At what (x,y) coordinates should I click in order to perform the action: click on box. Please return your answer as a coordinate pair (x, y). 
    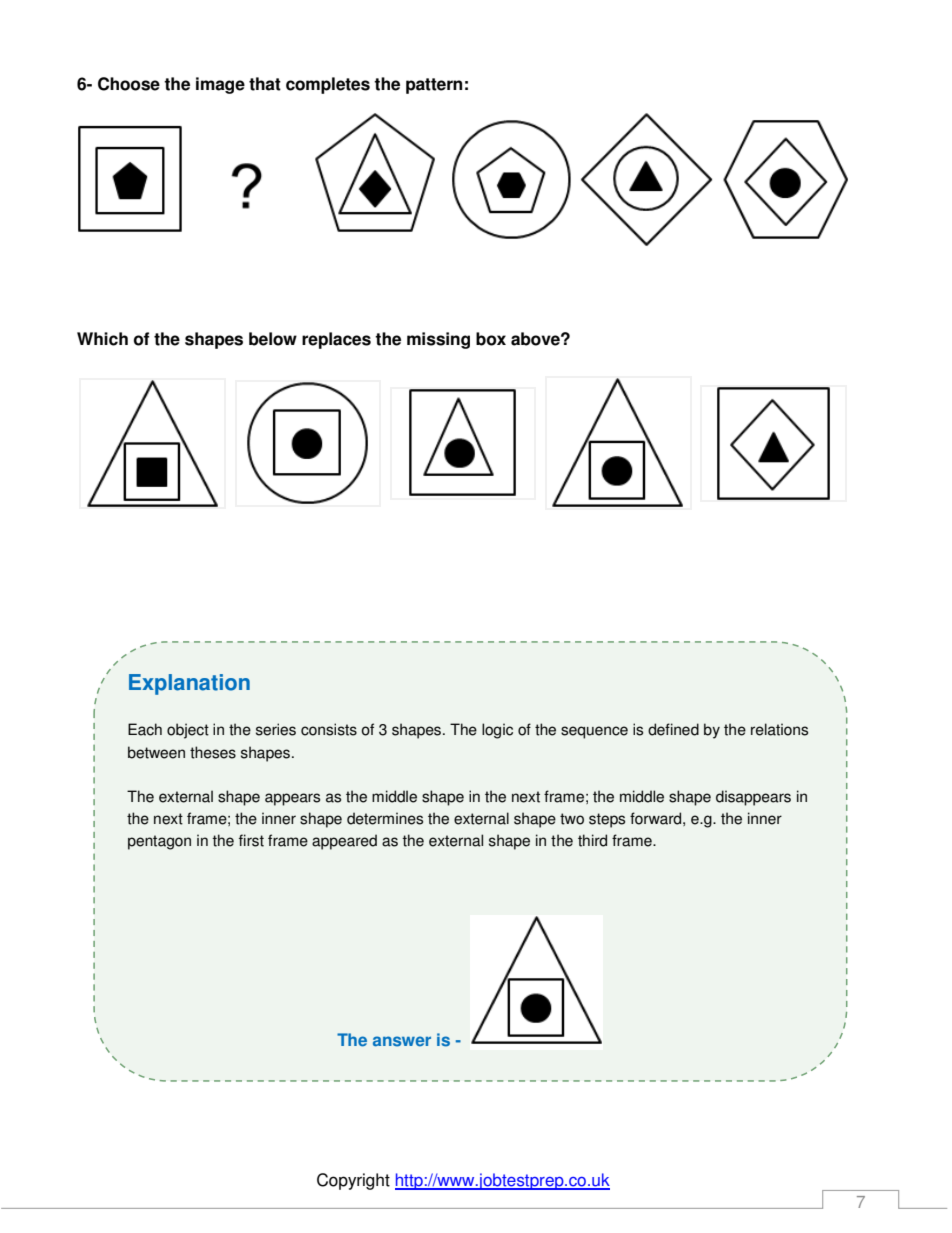
    Looking at the image, I should click on (491, 339).
